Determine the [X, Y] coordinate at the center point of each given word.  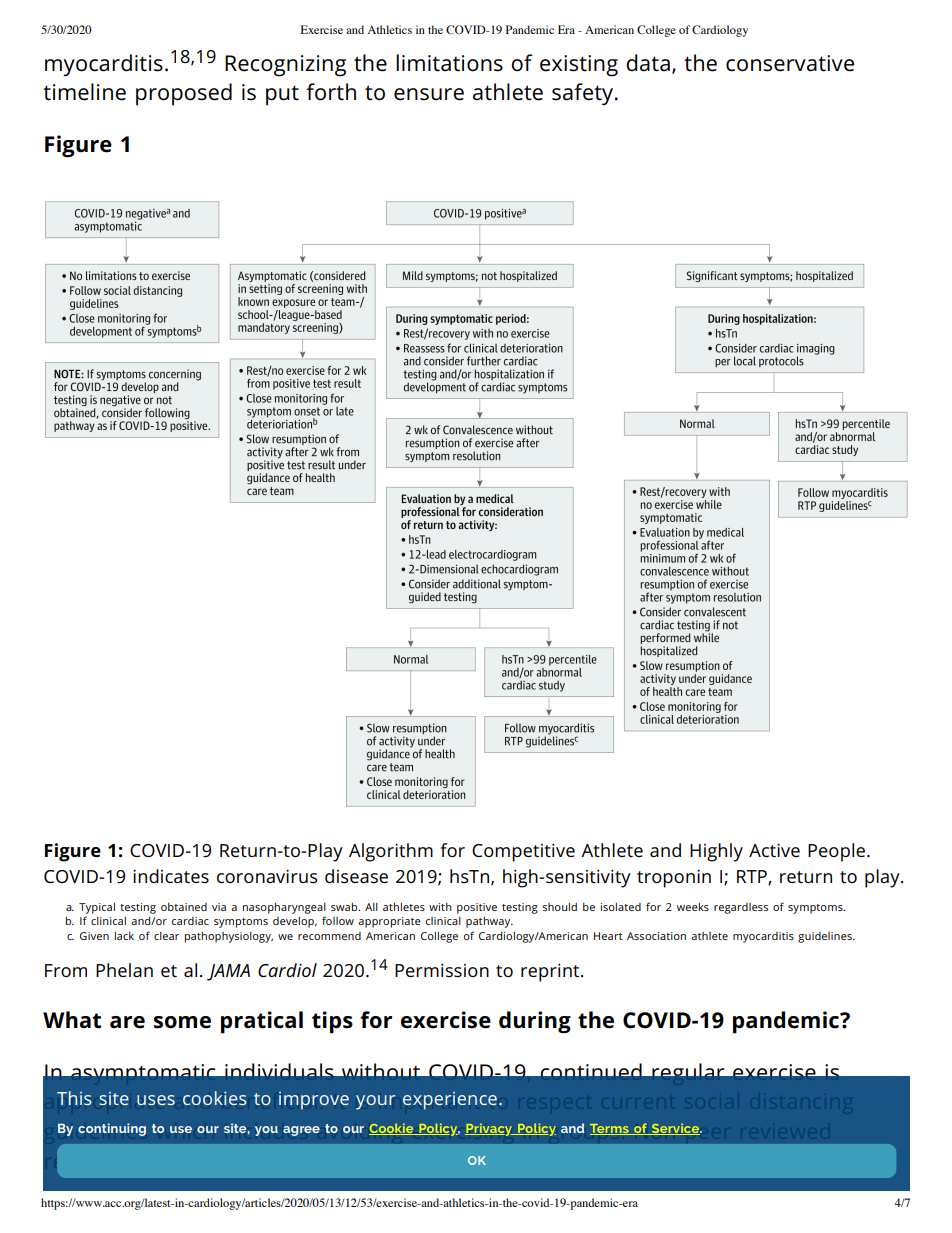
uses [156, 1100]
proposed [184, 94]
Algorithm [391, 852]
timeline [84, 92]
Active [774, 850]
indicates [171, 876]
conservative [790, 63]
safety [584, 94]
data [648, 63]
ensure [429, 94]
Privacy [489, 1130]
